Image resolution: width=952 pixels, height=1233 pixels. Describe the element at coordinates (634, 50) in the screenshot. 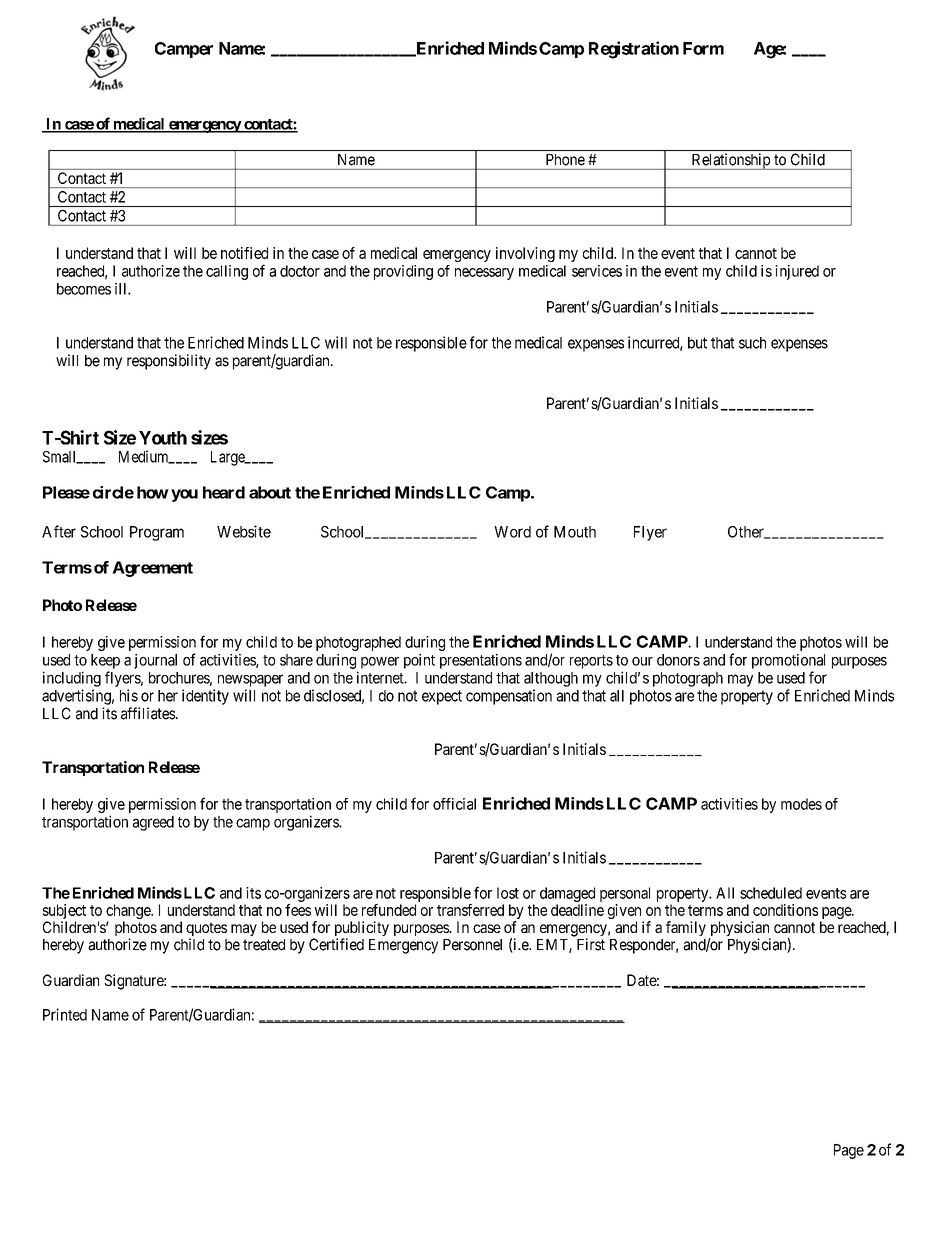

I see `Registration` at that location.
